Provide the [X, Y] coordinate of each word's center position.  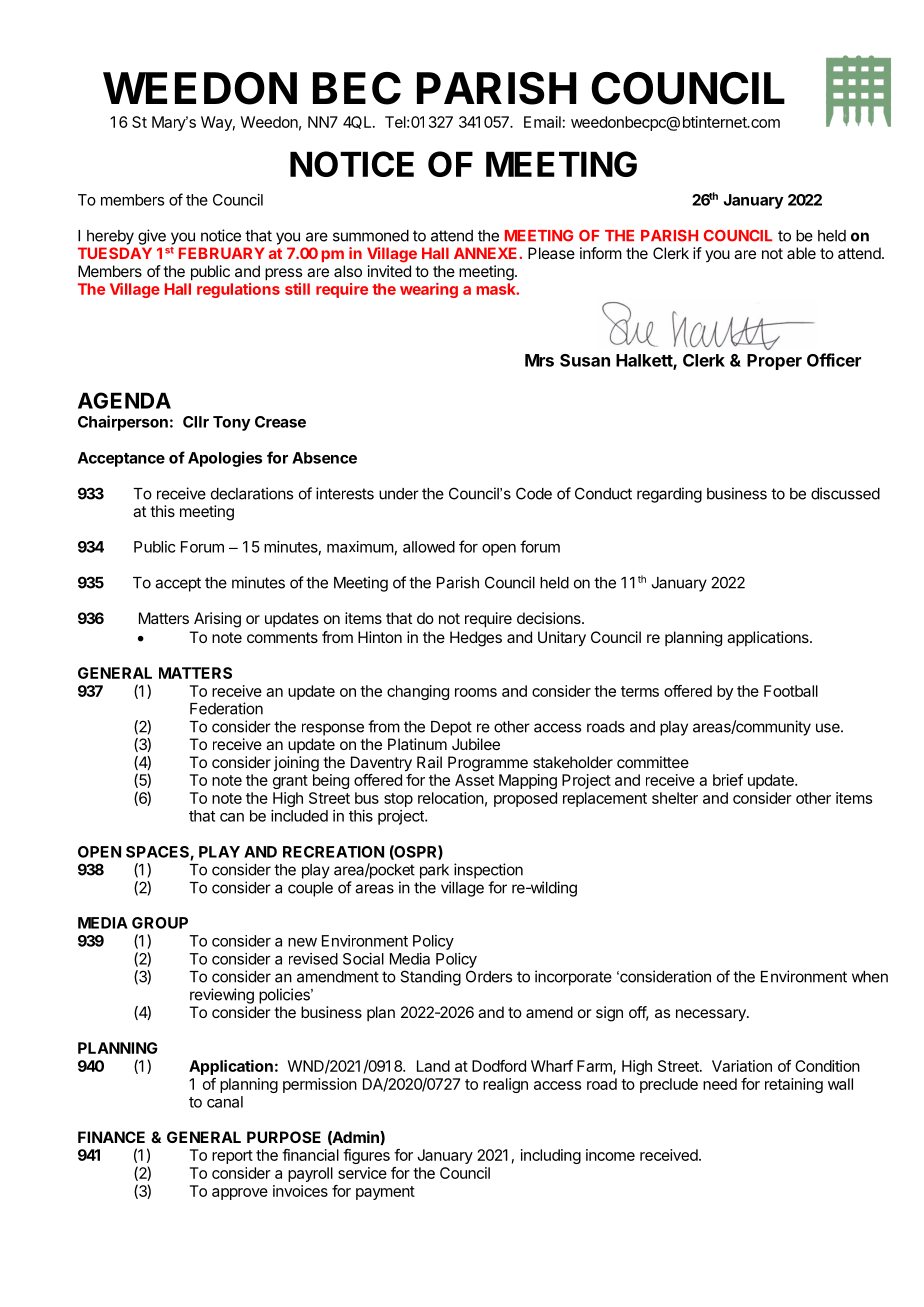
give [152, 237]
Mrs [539, 360]
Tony [232, 423]
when [870, 977]
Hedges [476, 639]
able [801, 253]
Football [791, 691]
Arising [217, 620]
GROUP [160, 923]
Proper [774, 362]
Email [542, 122]
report [232, 1157]
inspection [488, 871]
